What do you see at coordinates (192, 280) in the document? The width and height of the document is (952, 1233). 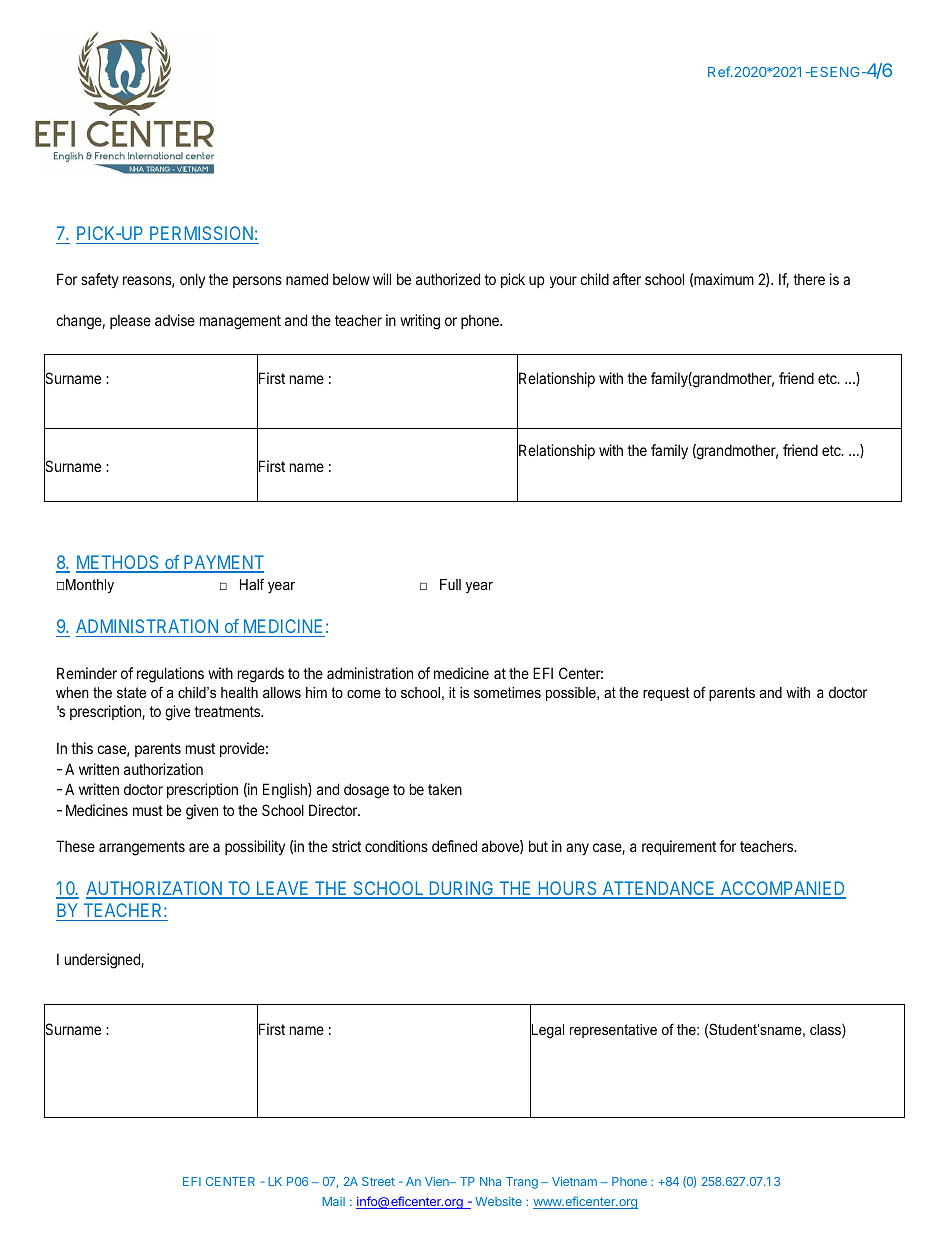 I see `only` at bounding box center [192, 280].
